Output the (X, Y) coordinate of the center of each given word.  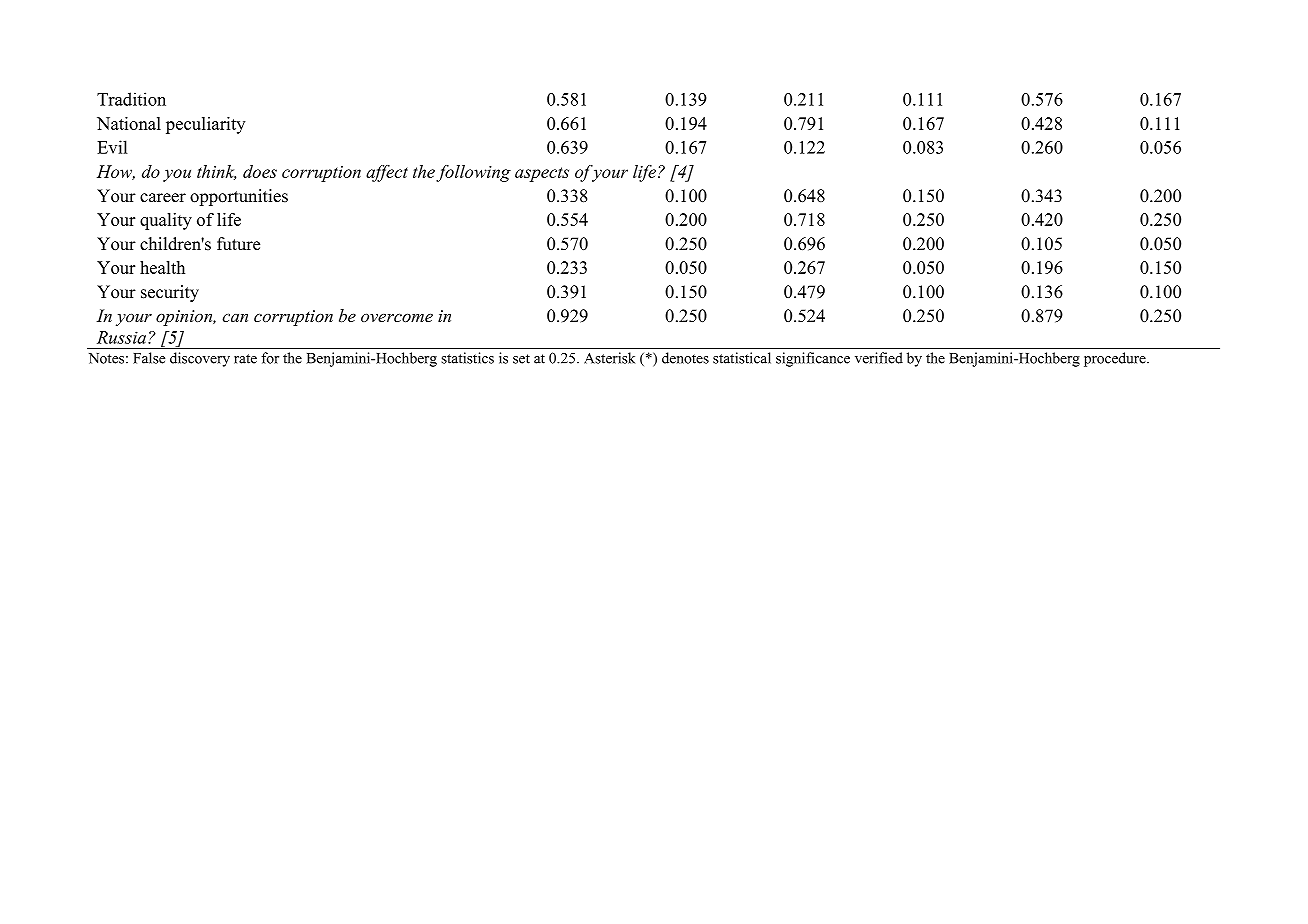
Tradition (131, 99)
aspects (542, 174)
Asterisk (609, 358)
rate (245, 359)
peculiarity (205, 125)
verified (879, 358)
